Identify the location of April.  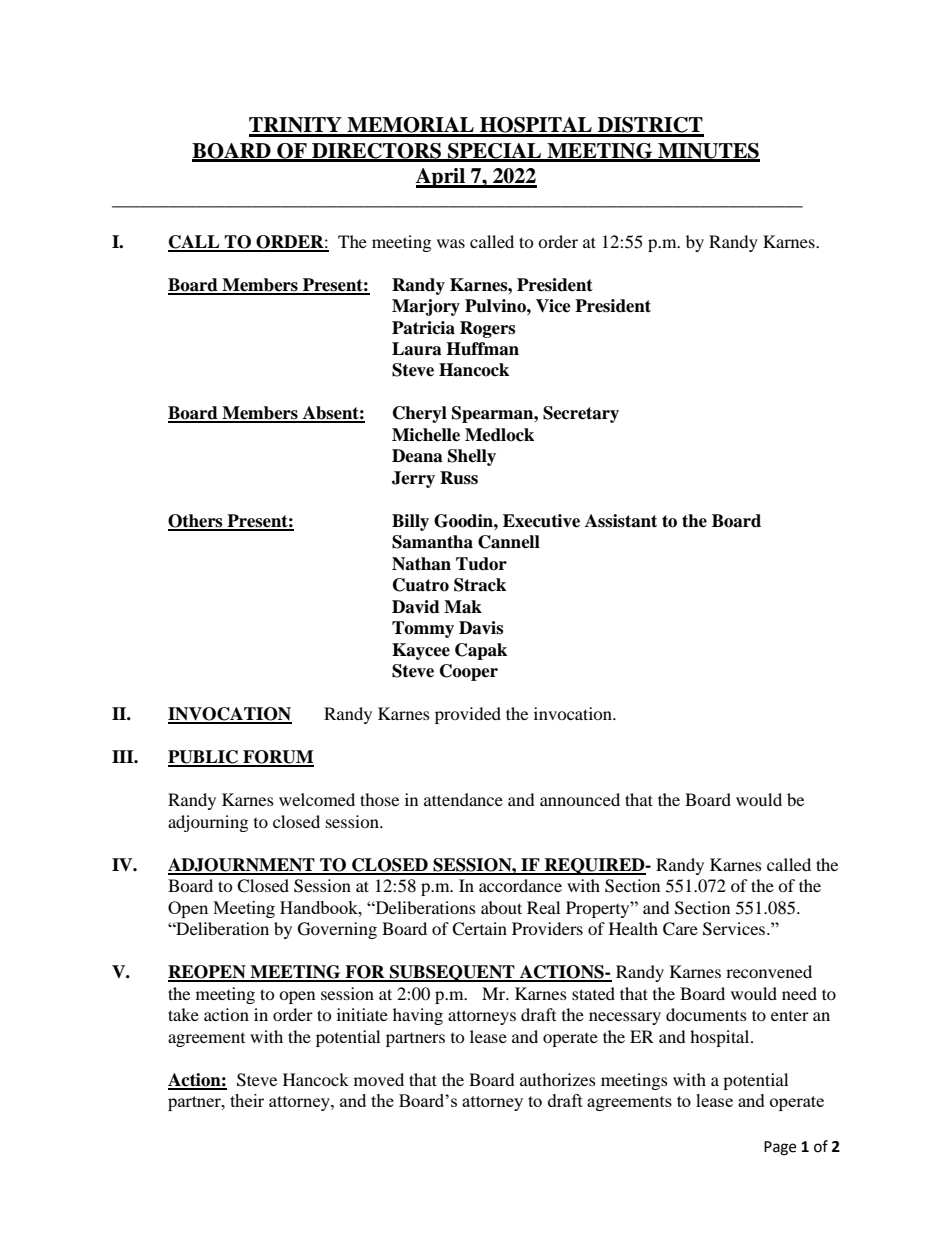
(441, 178).
